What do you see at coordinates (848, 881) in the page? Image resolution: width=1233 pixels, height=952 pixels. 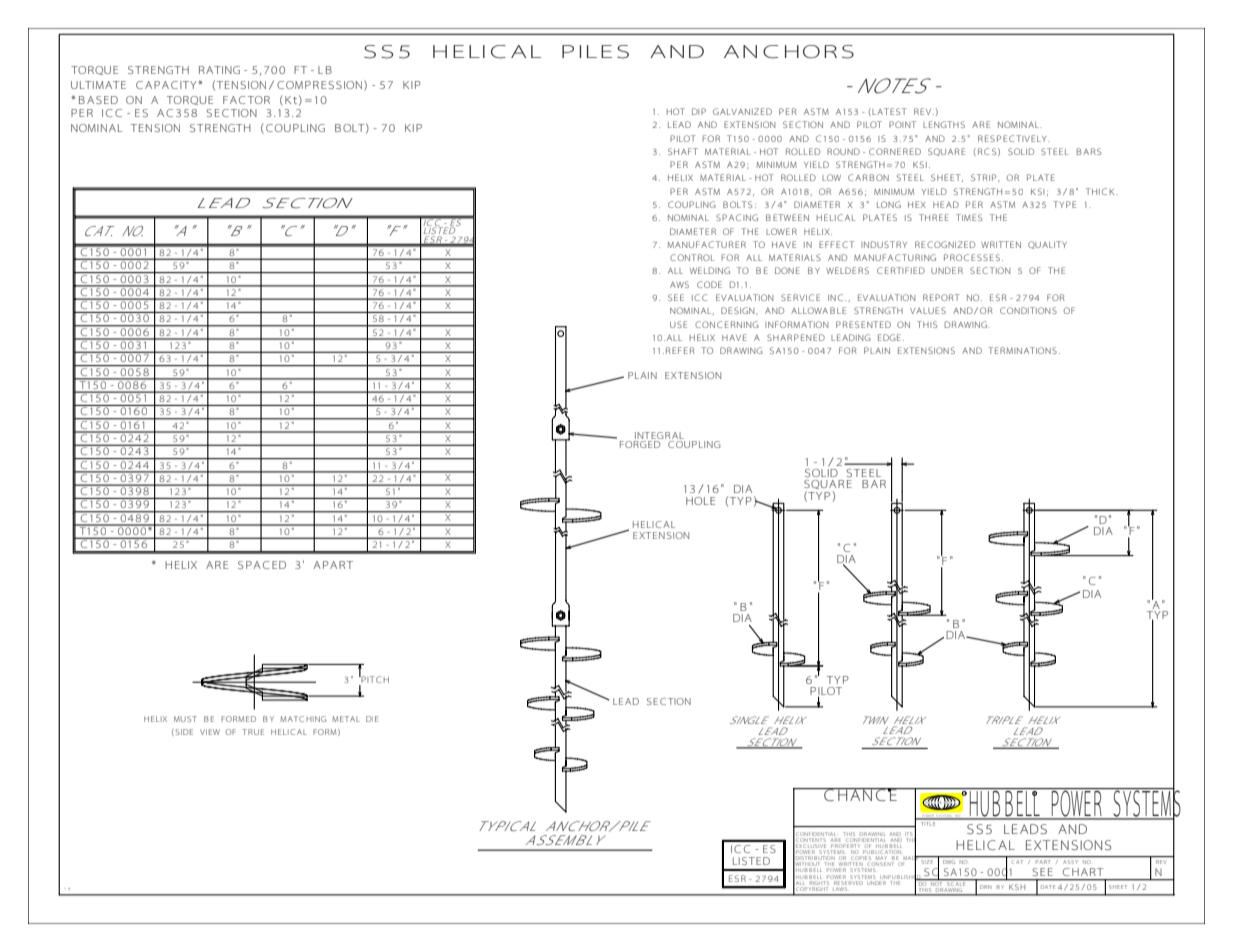 I see `RESERVED` at bounding box center [848, 881].
